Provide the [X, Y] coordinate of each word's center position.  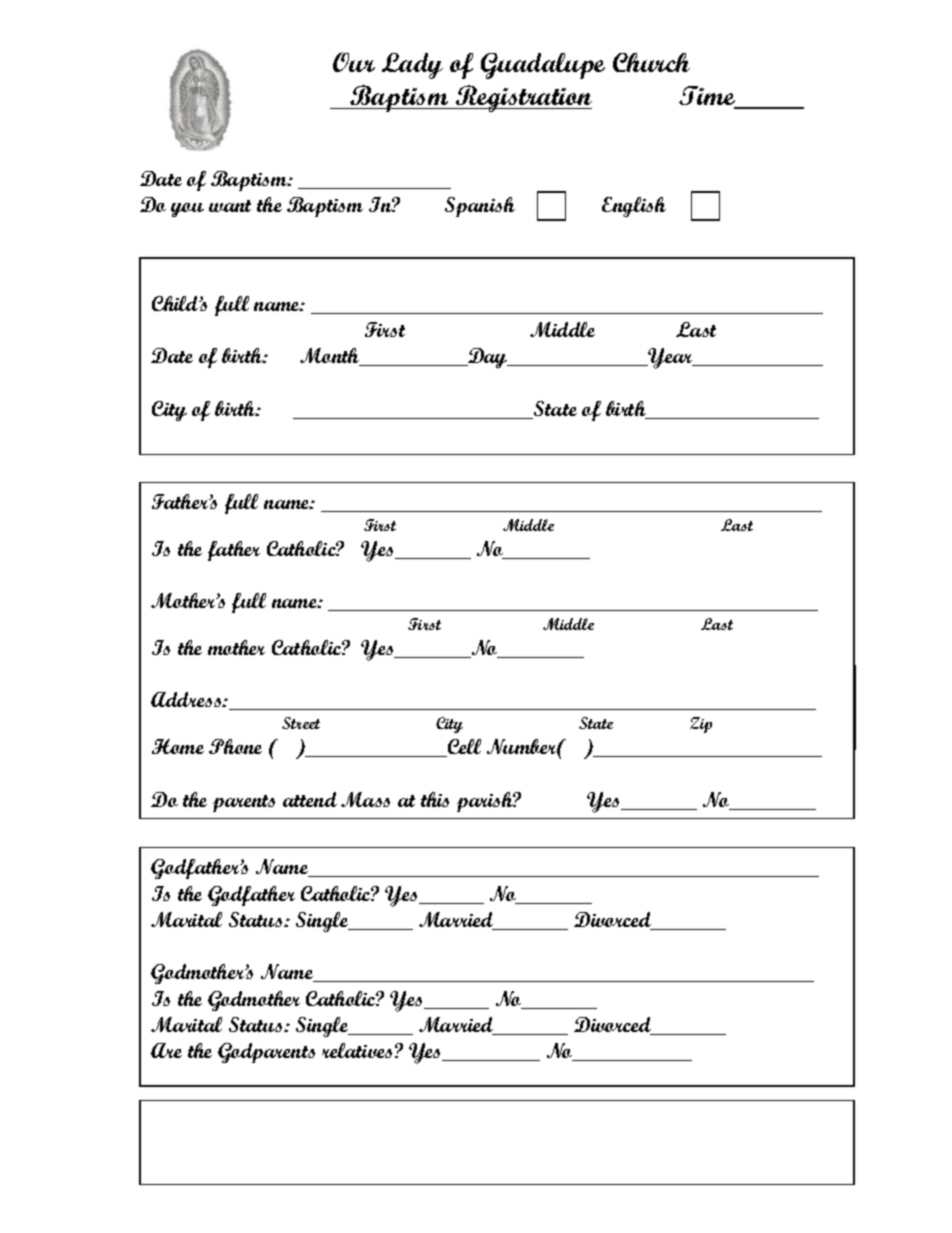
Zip [701, 725]
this [435, 799]
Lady [412, 66]
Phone [235, 746]
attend [310, 799]
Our [354, 62]
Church [651, 62]
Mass [365, 799]
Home [178, 746]
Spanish [480, 207]
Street [301, 723]
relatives [357, 1050]
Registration [522, 98]
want [230, 206]
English [634, 207]
